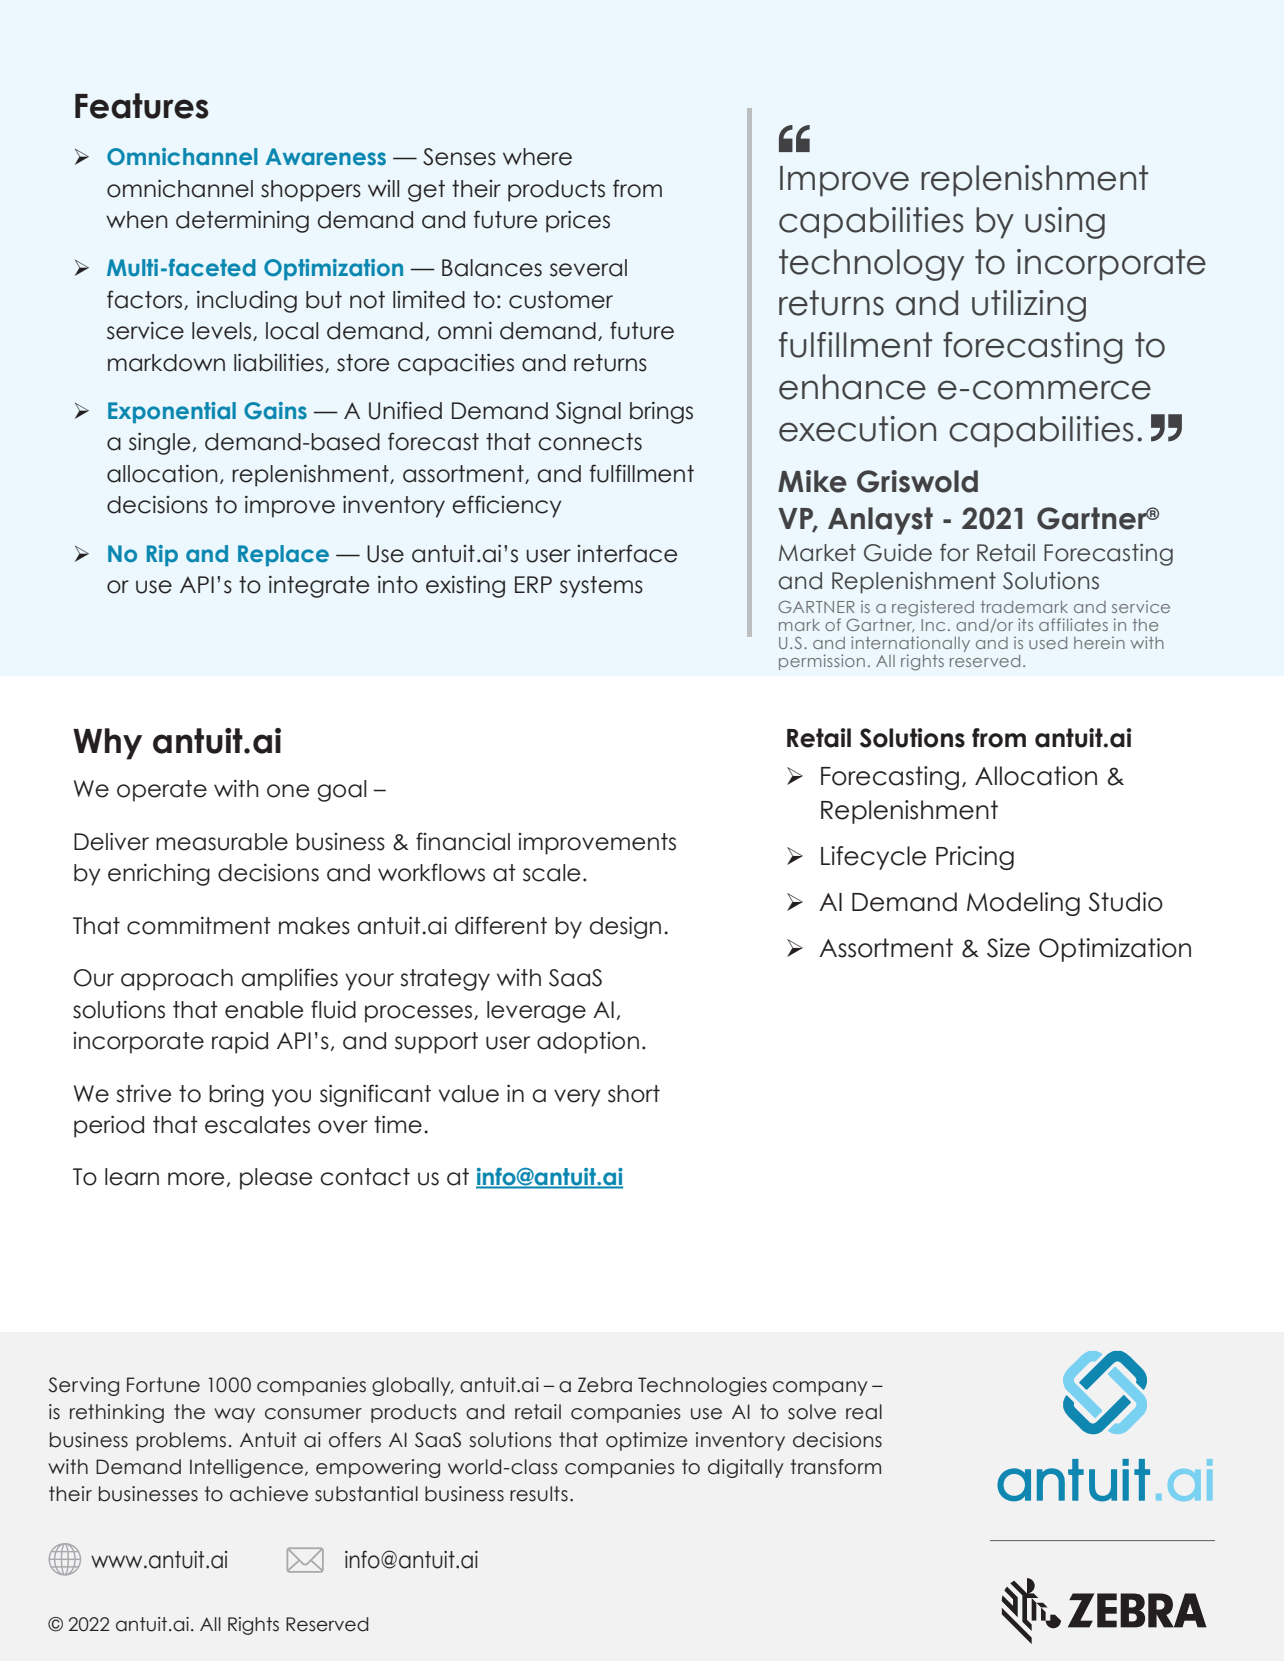  What do you see at coordinates (1065, 223) in the screenshot?
I see `using` at bounding box center [1065, 223].
